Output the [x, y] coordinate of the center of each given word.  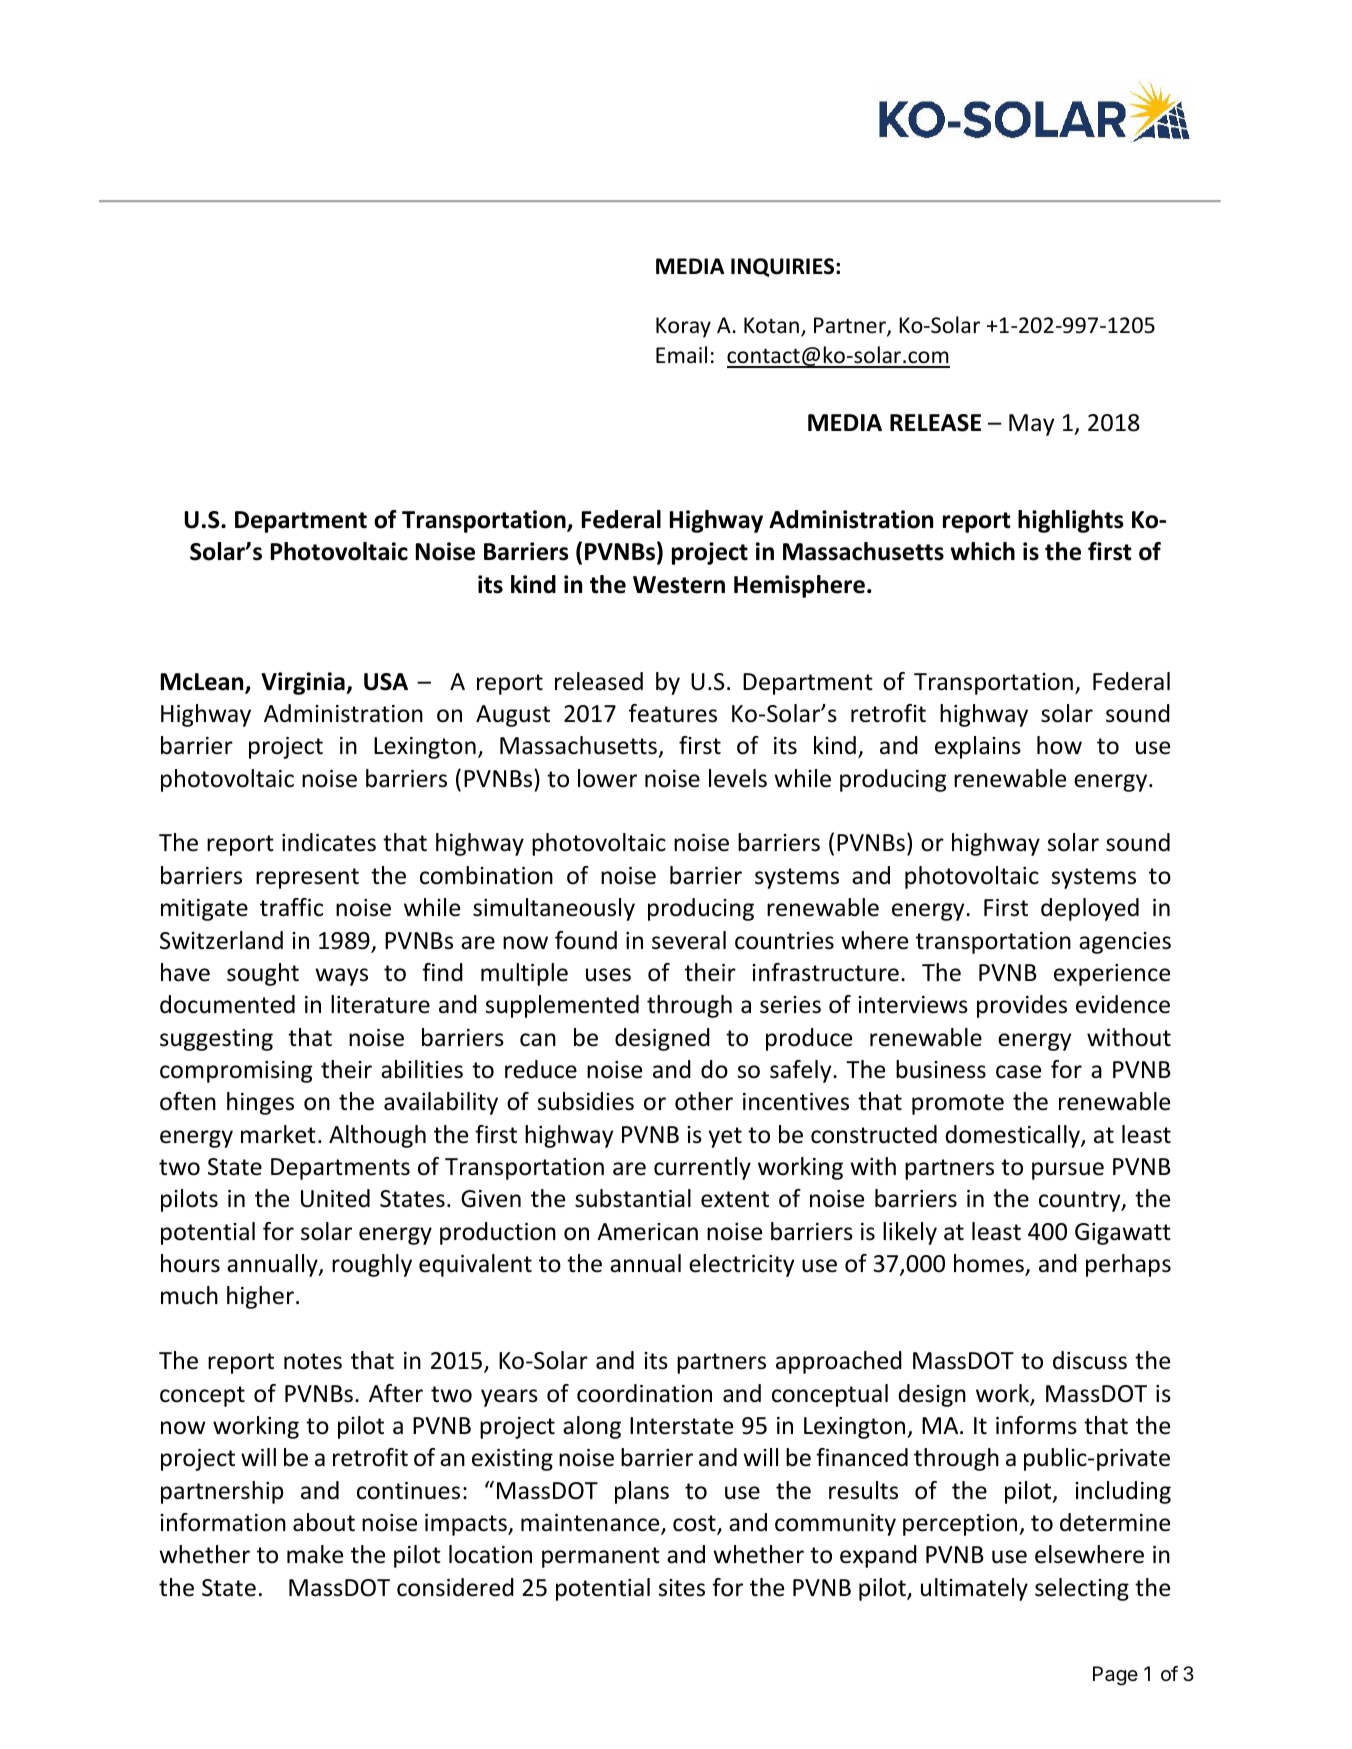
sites [682, 1588]
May [1031, 425]
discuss [1090, 1360]
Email [681, 354]
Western [679, 585]
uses [608, 975]
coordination [644, 1393]
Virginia [304, 683]
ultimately [974, 1589]
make [315, 1554]
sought [263, 974]
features [673, 713]
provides [1022, 1006]
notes [313, 1361]
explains [978, 747]
